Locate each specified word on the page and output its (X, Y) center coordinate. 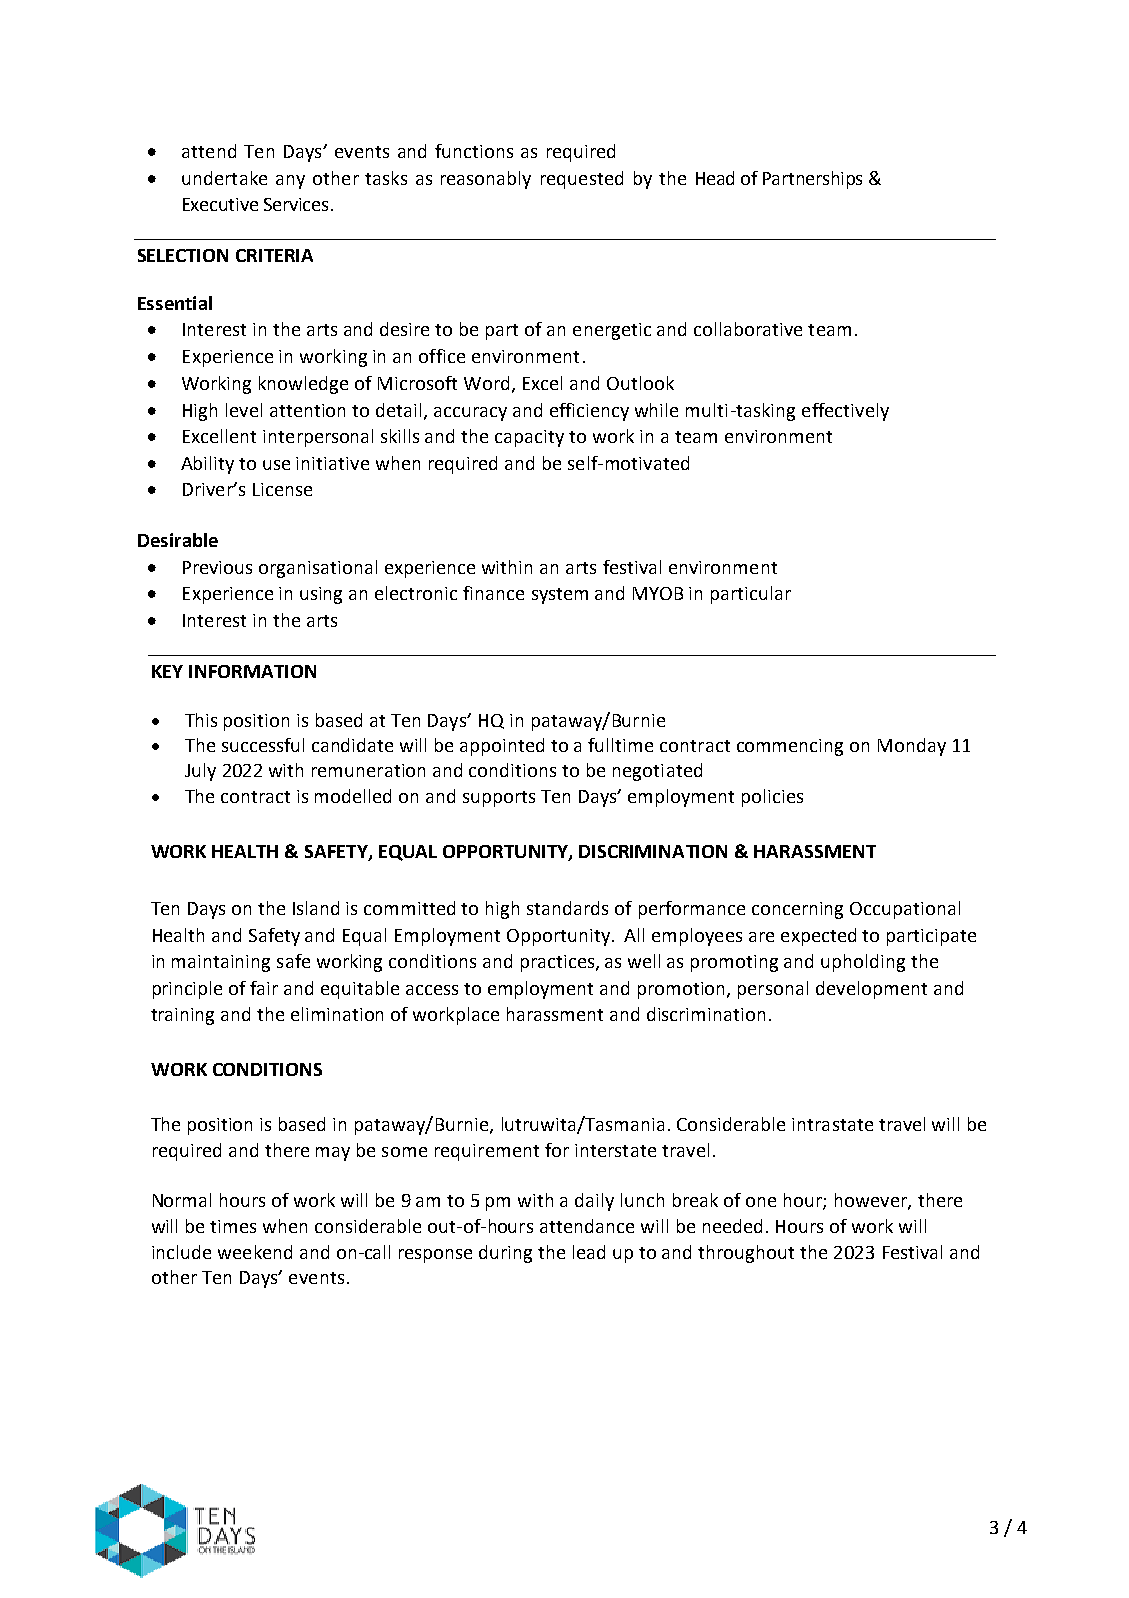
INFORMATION (252, 671)
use (276, 465)
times (233, 1226)
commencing (790, 747)
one (761, 1202)
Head (715, 178)
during (505, 1254)
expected (818, 937)
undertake (224, 178)
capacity (529, 438)
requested (582, 180)
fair (264, 988)
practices (559, 963)
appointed (502, 747)
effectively (845, 412)
